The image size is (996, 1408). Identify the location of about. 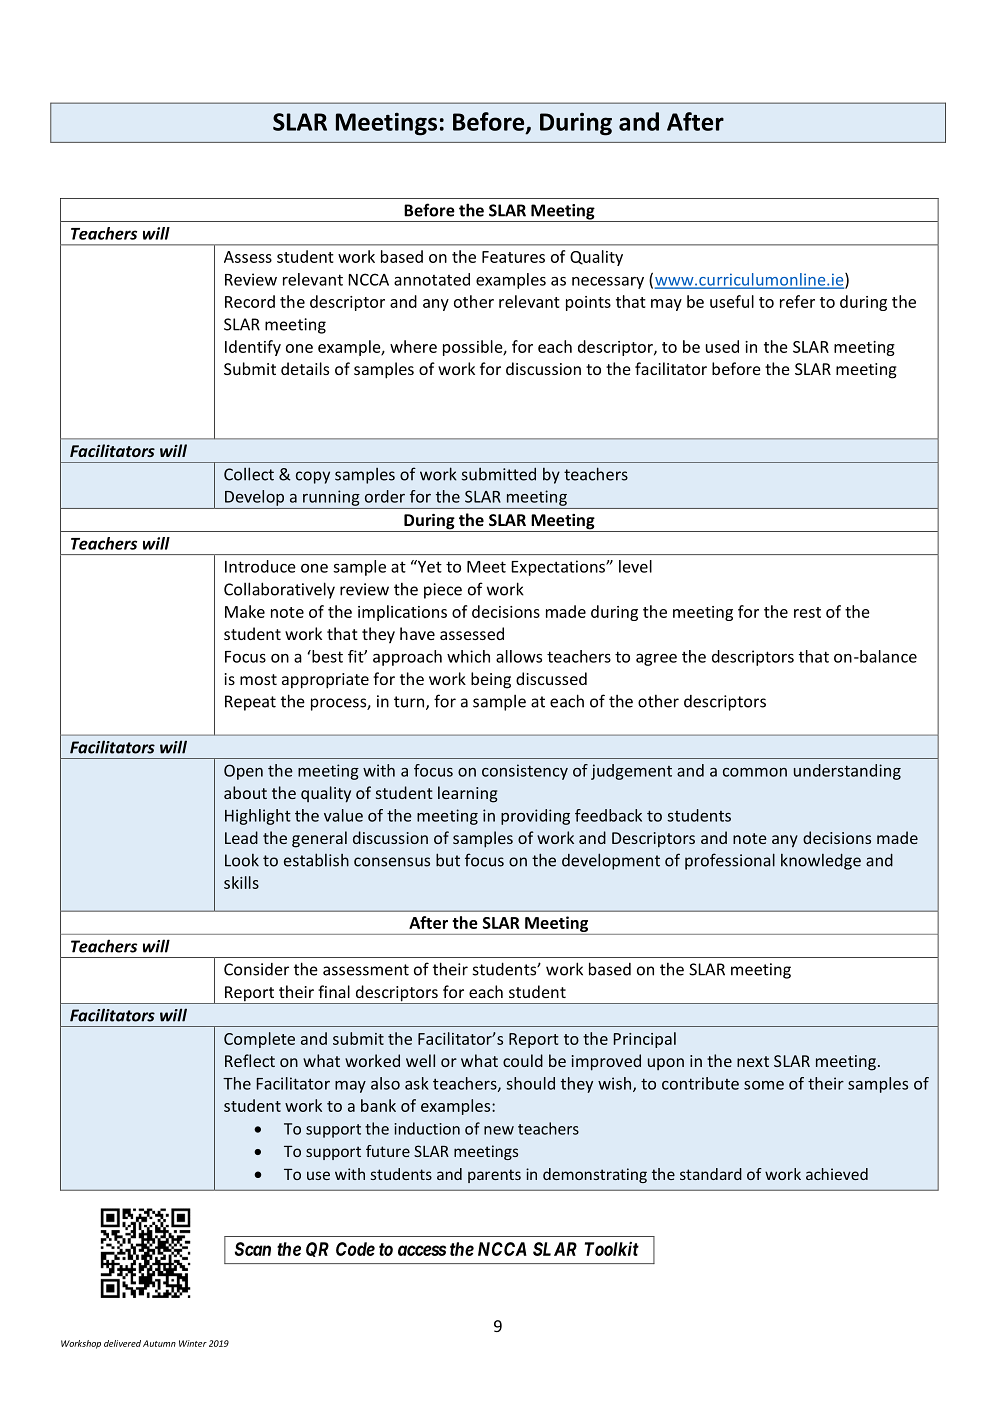
(245, 792).
